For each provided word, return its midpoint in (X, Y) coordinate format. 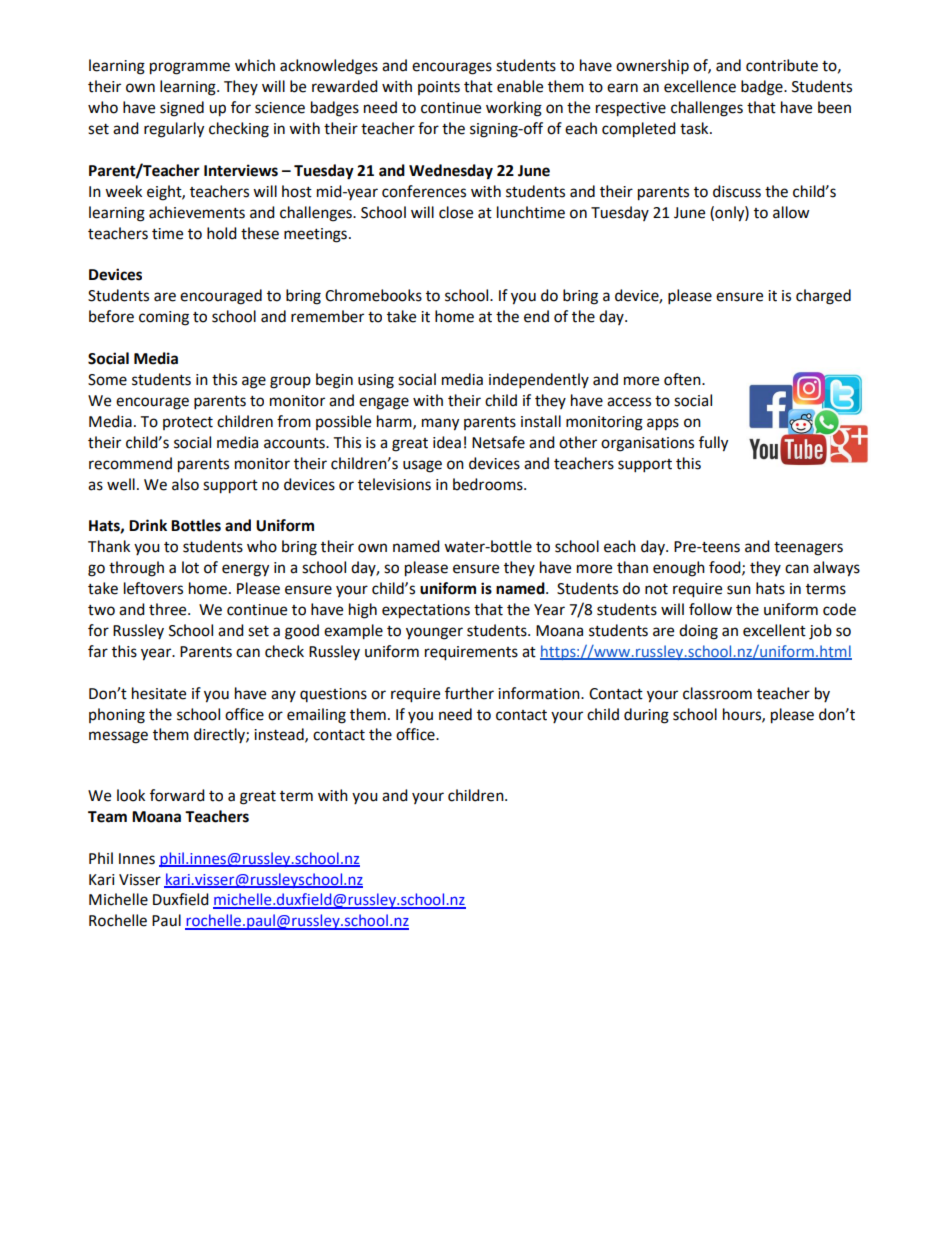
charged (823, 297)
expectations (426, 611)
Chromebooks (373, 295)
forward (177, 795)
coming (164, 318)
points (439, 88)
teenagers (808, 549)
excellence (700, 86)
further (469, 693)
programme (190, 68)
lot (190, 567)
